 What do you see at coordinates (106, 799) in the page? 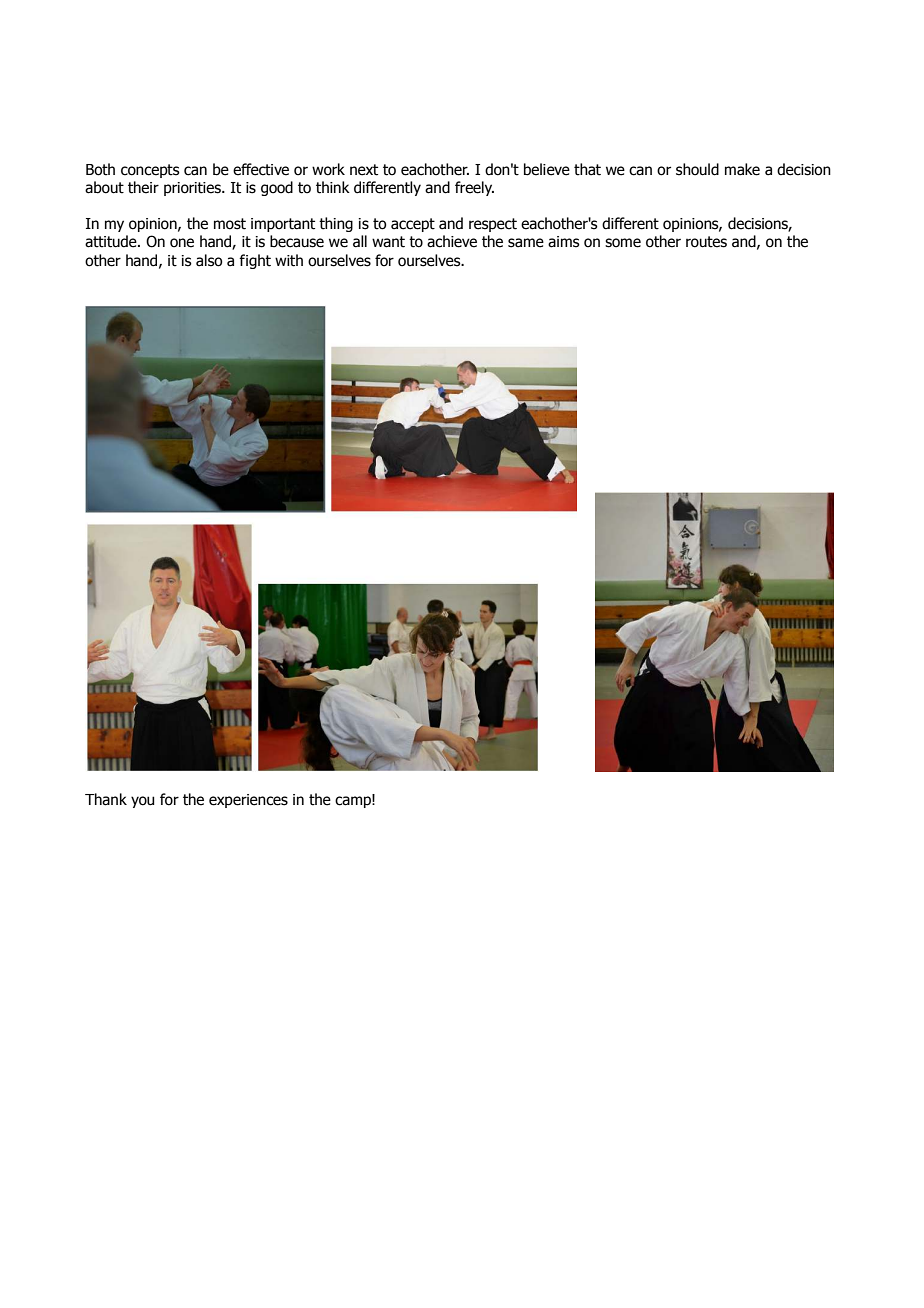
I see `Thank` at bounding box center [106, 799].
